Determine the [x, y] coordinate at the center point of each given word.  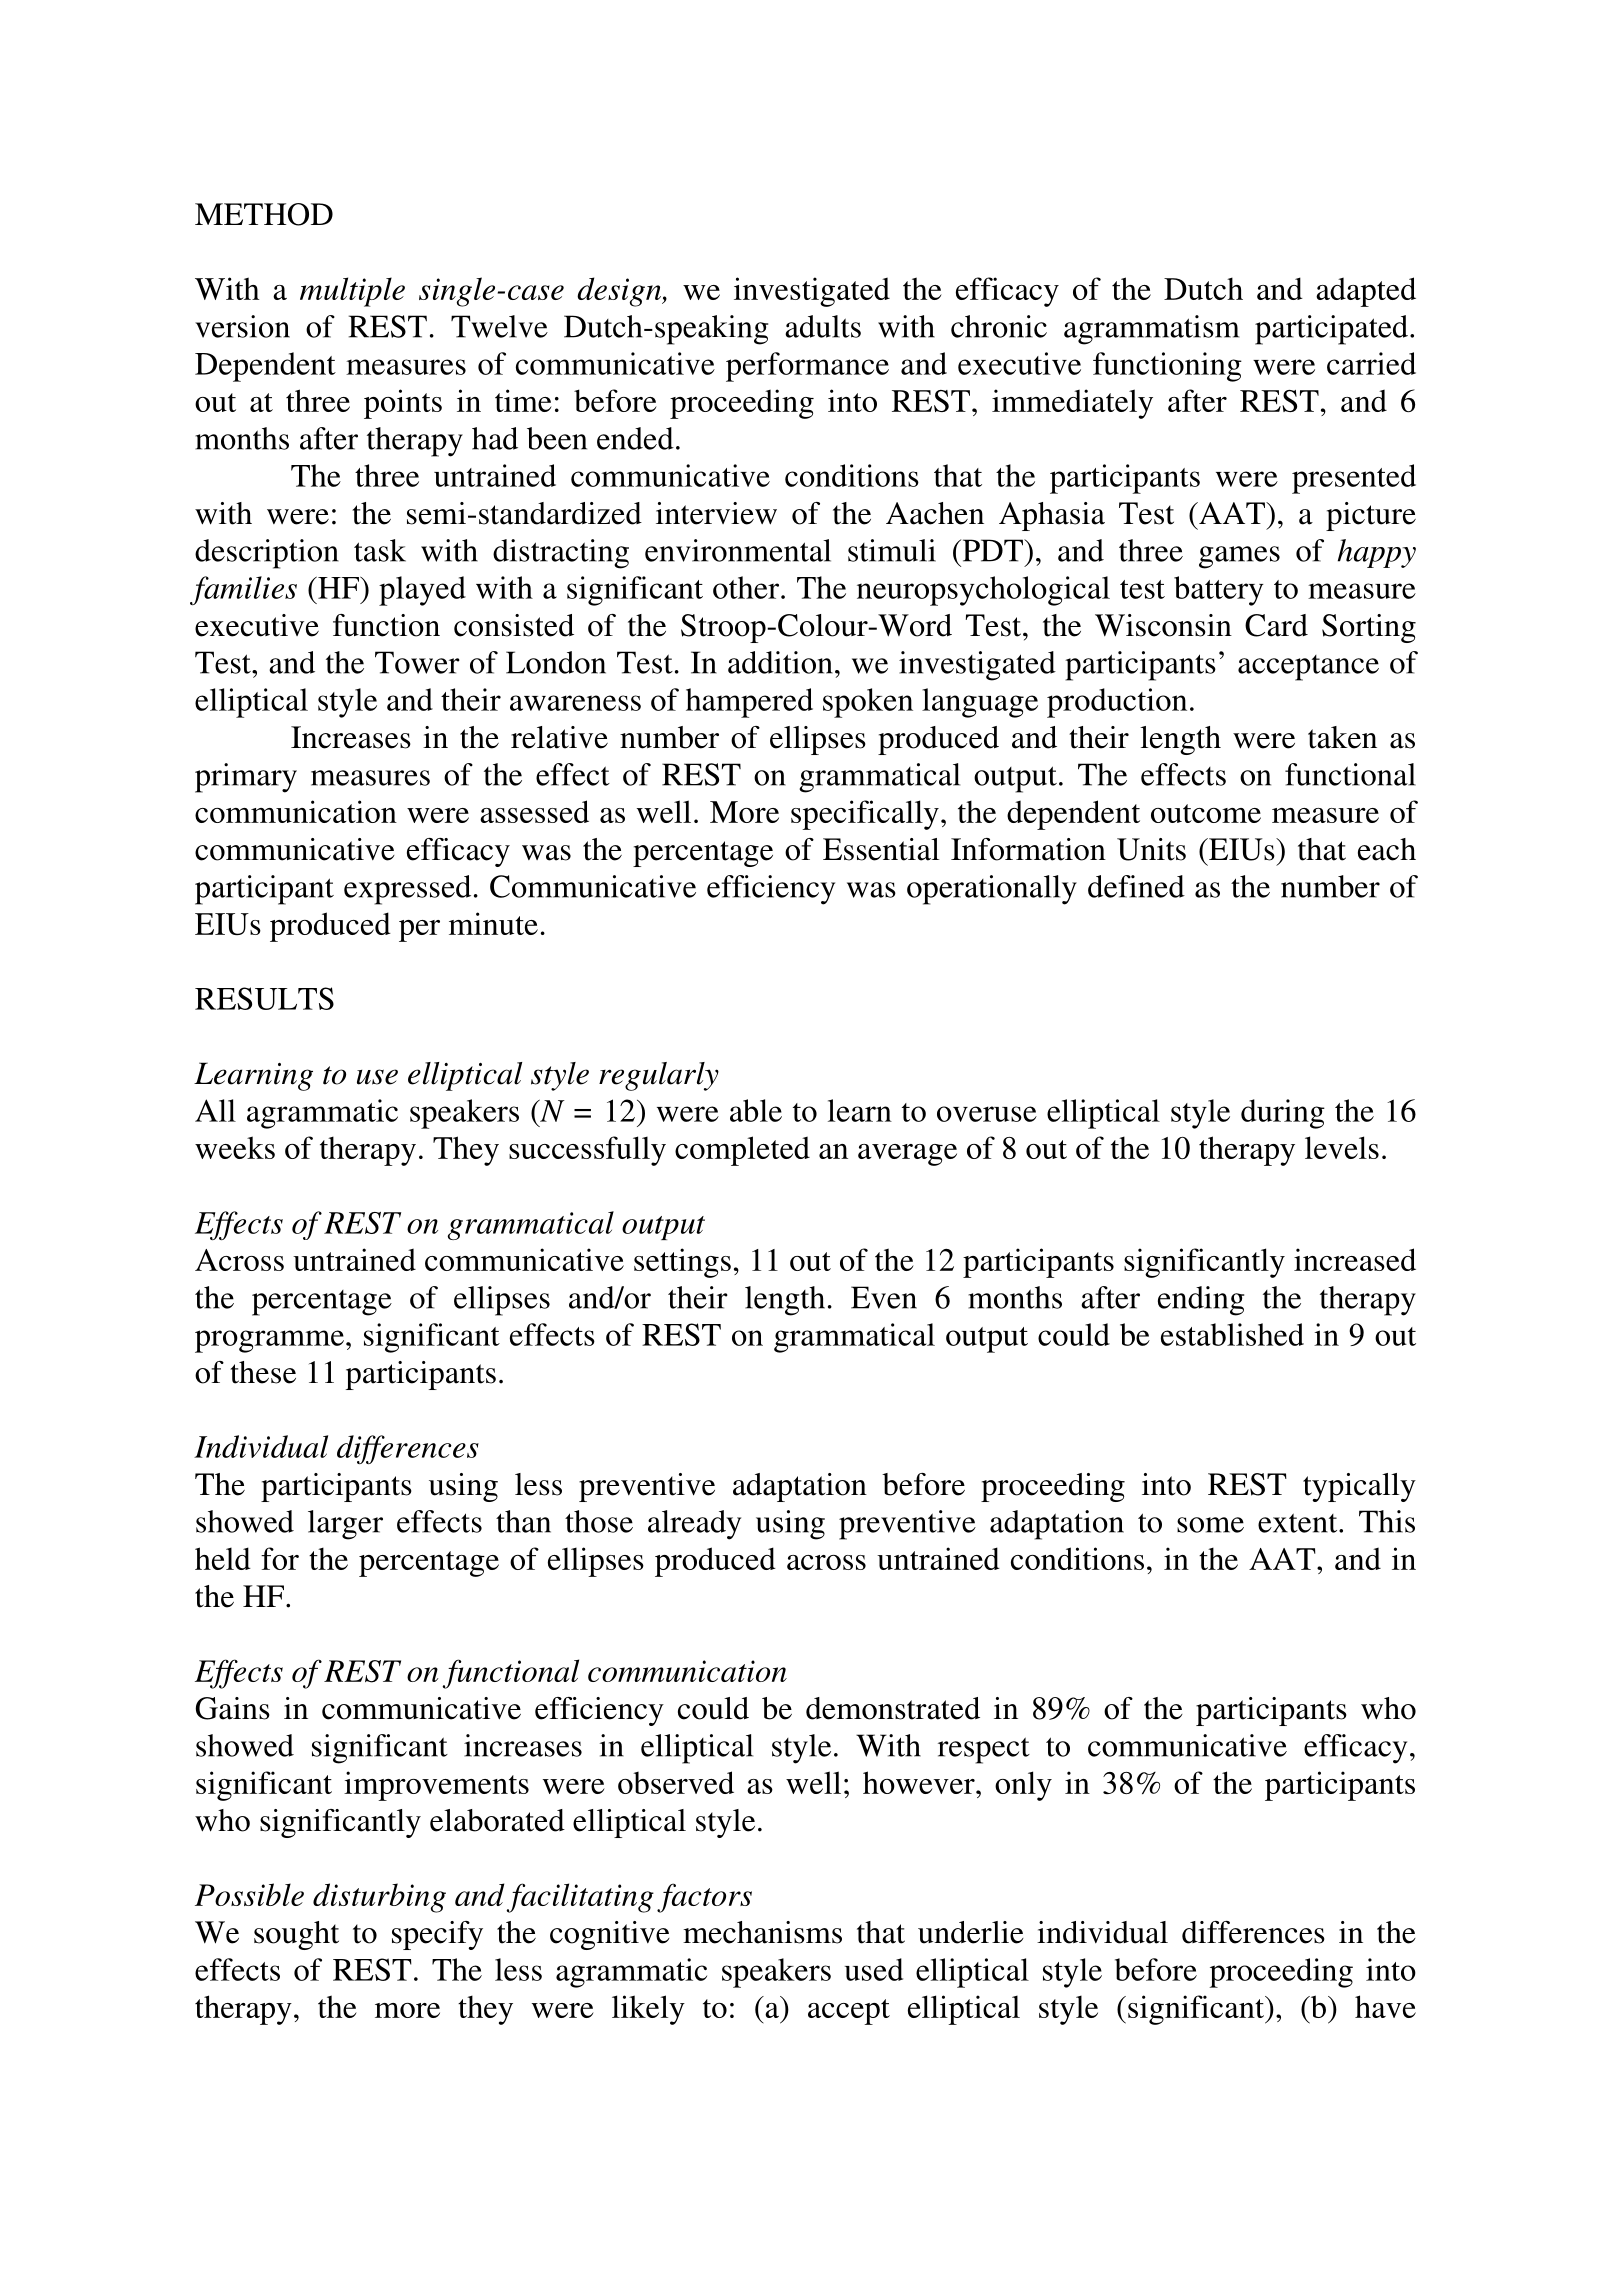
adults [823, 326]
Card [1276, 625]
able [756, 1110]
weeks [235, 1147]
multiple [352, 292]
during [1283, 1114]
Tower [417, 662]
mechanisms [762, 1932]
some [1210, 1525]
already [694, 1525]
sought [296, 1935]
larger [345, 1525]
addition [780, 662]
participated [1333, 330]
